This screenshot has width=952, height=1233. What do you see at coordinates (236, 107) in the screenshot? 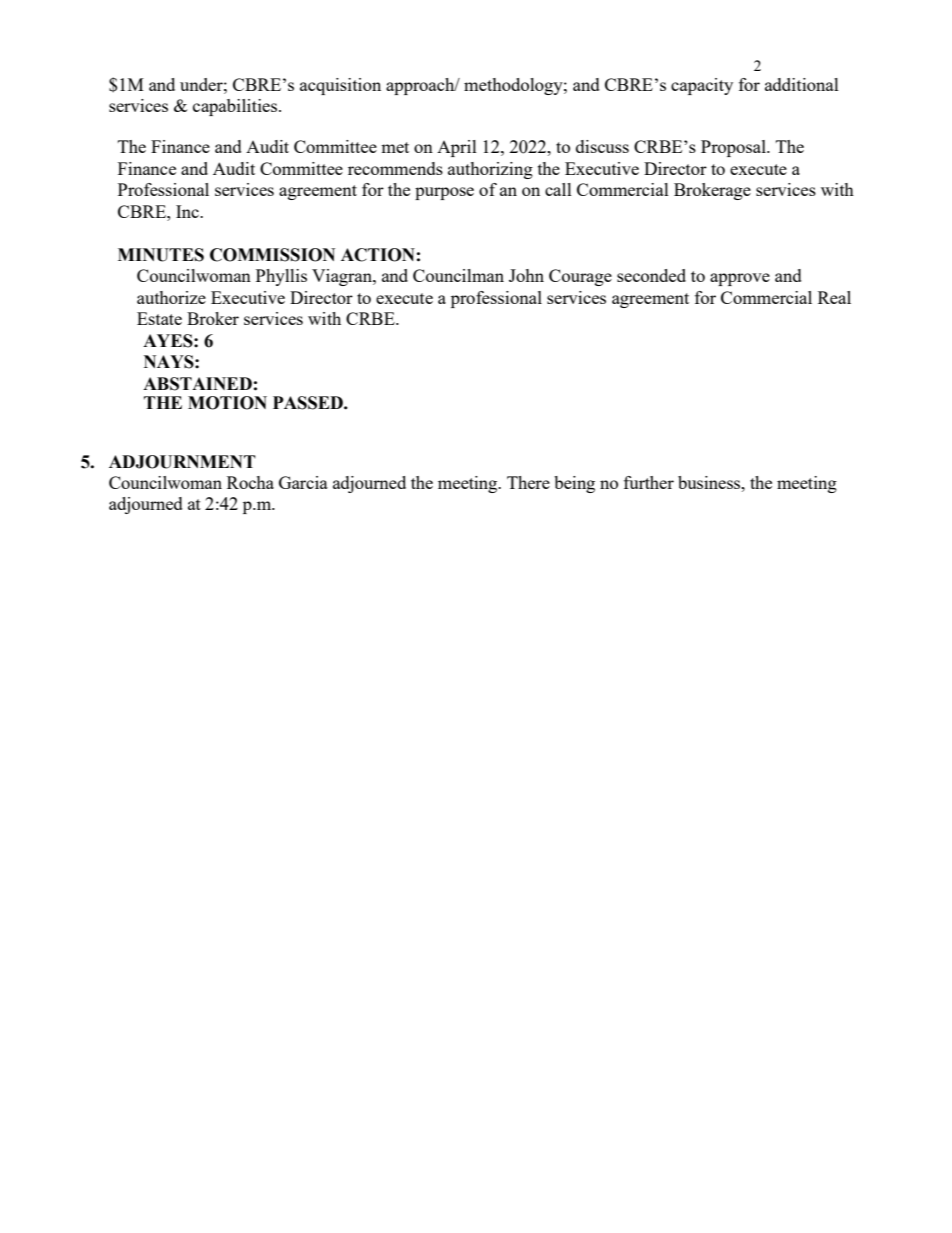
I see `capabilities` at bounding box center [236, 107].
